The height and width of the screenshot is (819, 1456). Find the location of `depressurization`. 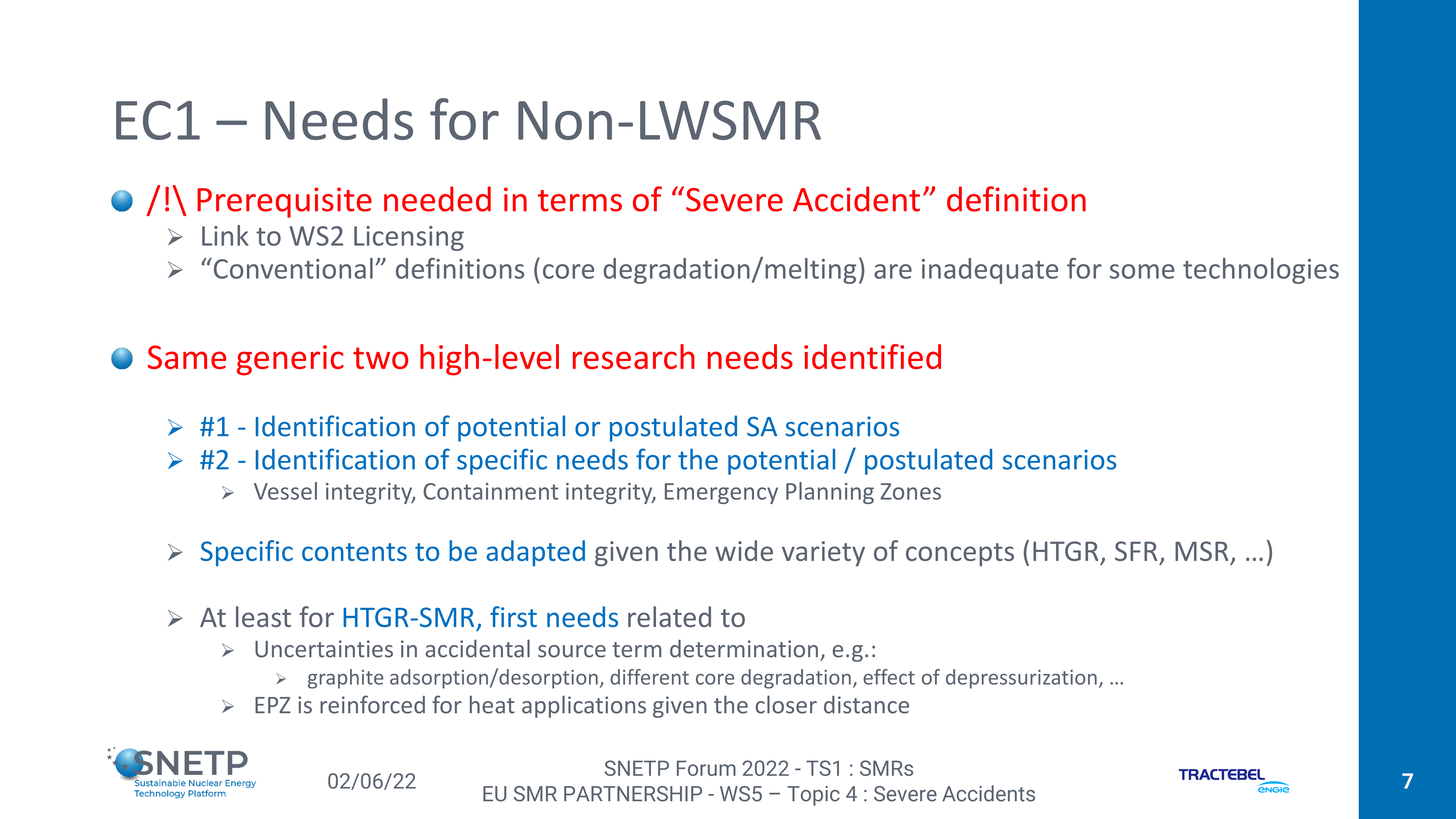

depressurization is located at coordinates (1021, 679).
